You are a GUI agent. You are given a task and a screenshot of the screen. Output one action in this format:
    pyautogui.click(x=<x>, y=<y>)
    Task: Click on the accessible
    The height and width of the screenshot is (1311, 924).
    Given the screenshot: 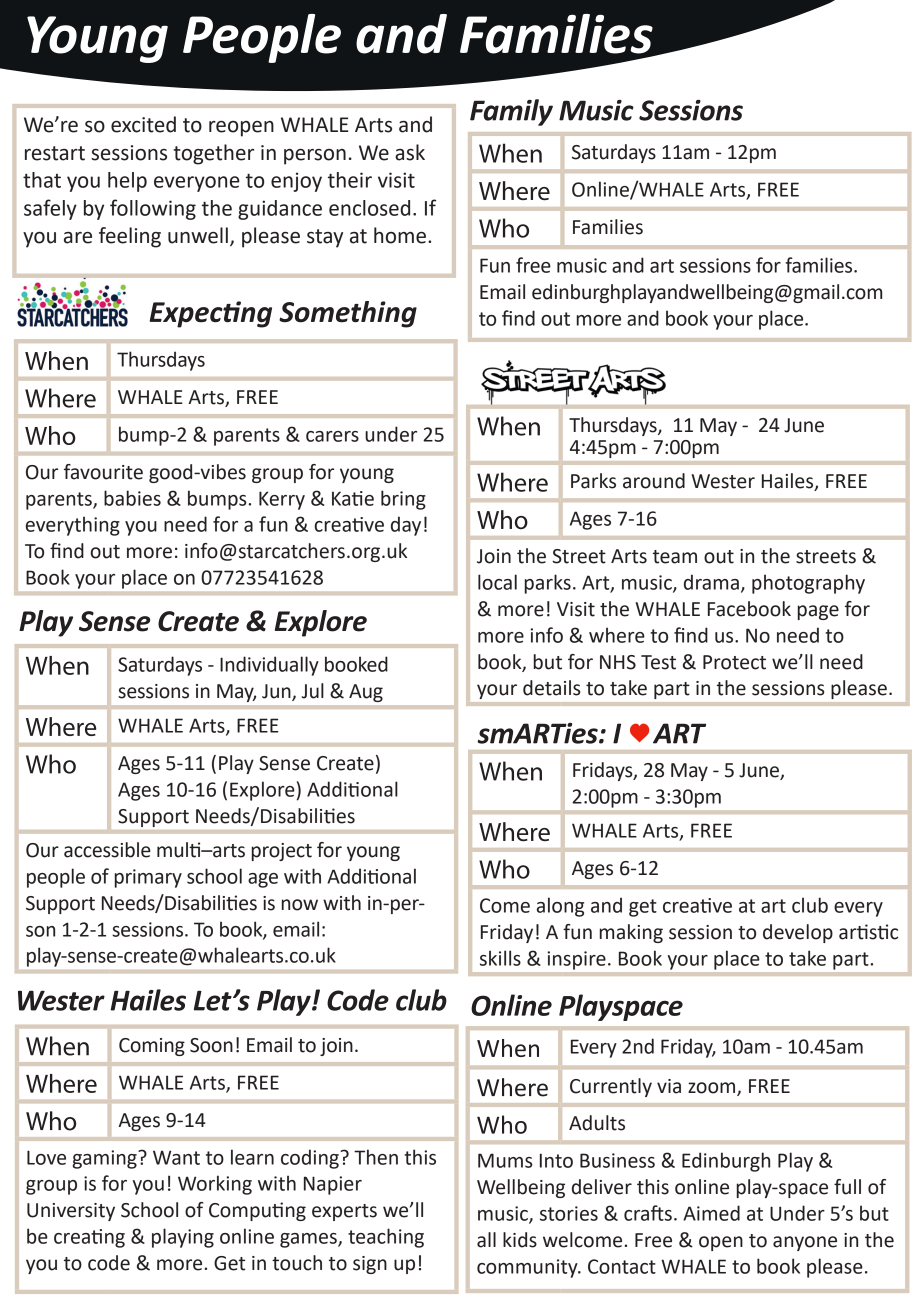 What is the action you would take?
    pyautogui.click(x=107, y=850)
